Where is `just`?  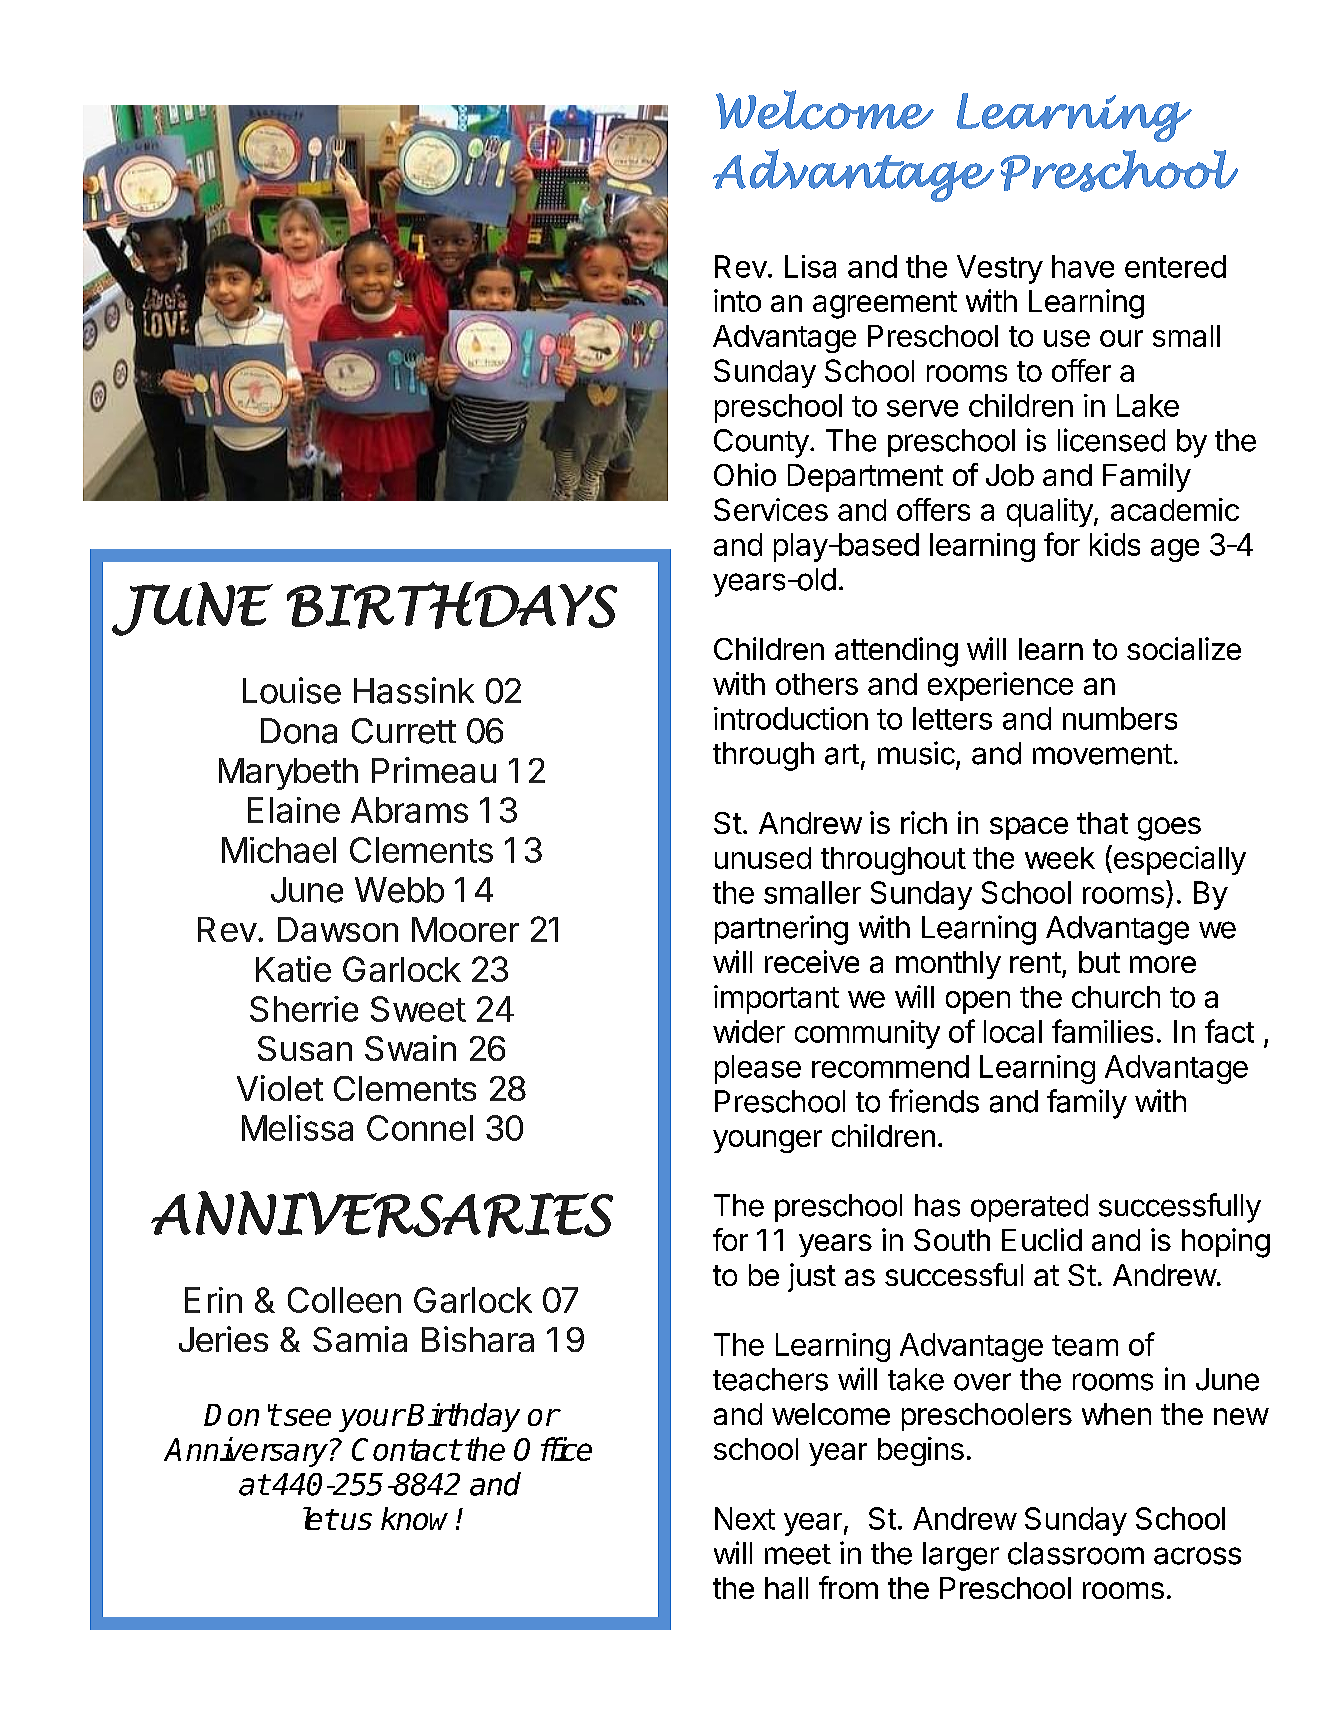 just is located at coordinates (812, 1277).
